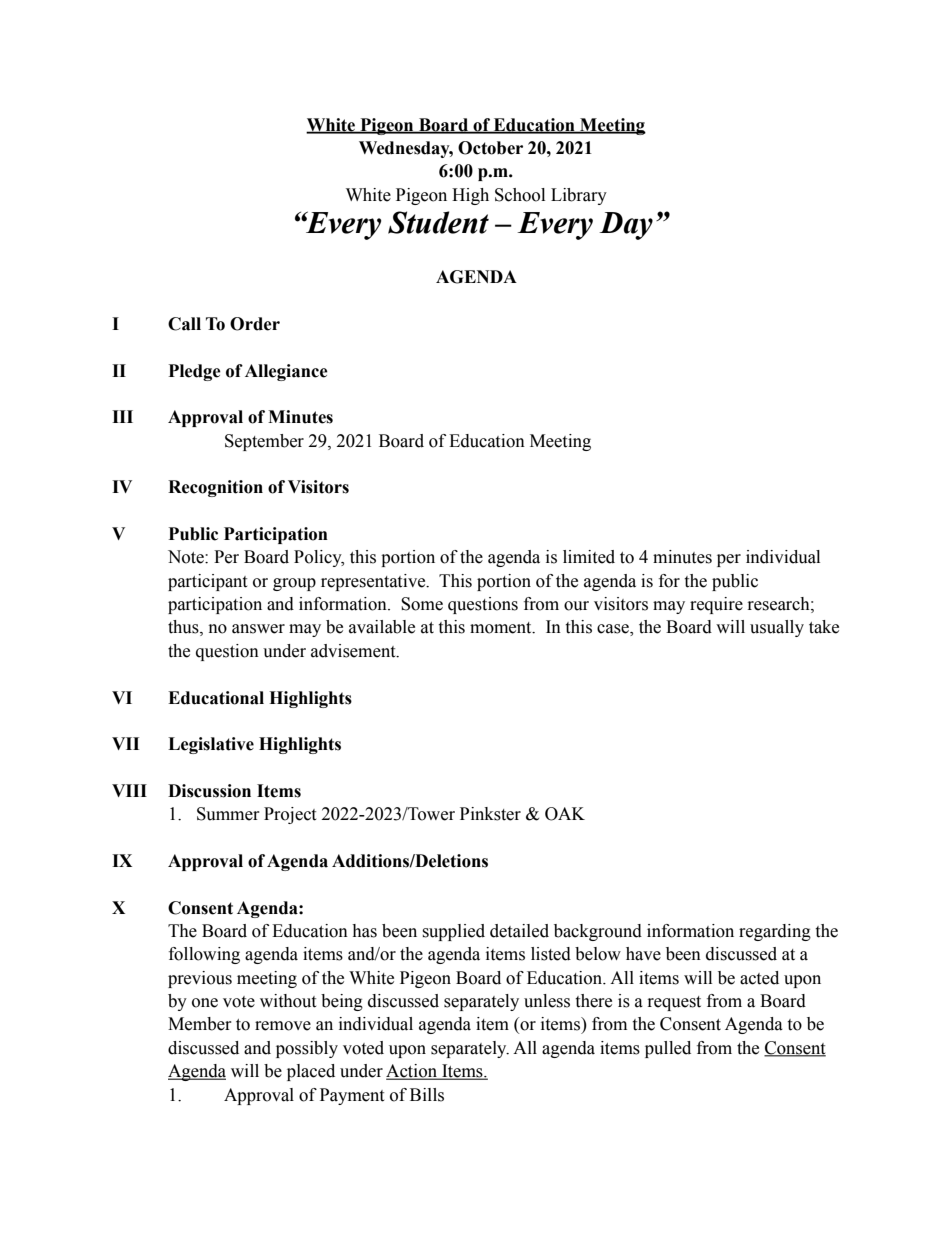 The height and width of the document is (1233, 952). Describe the element at coordinates (490, 148) in the document. I see `October` at that location.
